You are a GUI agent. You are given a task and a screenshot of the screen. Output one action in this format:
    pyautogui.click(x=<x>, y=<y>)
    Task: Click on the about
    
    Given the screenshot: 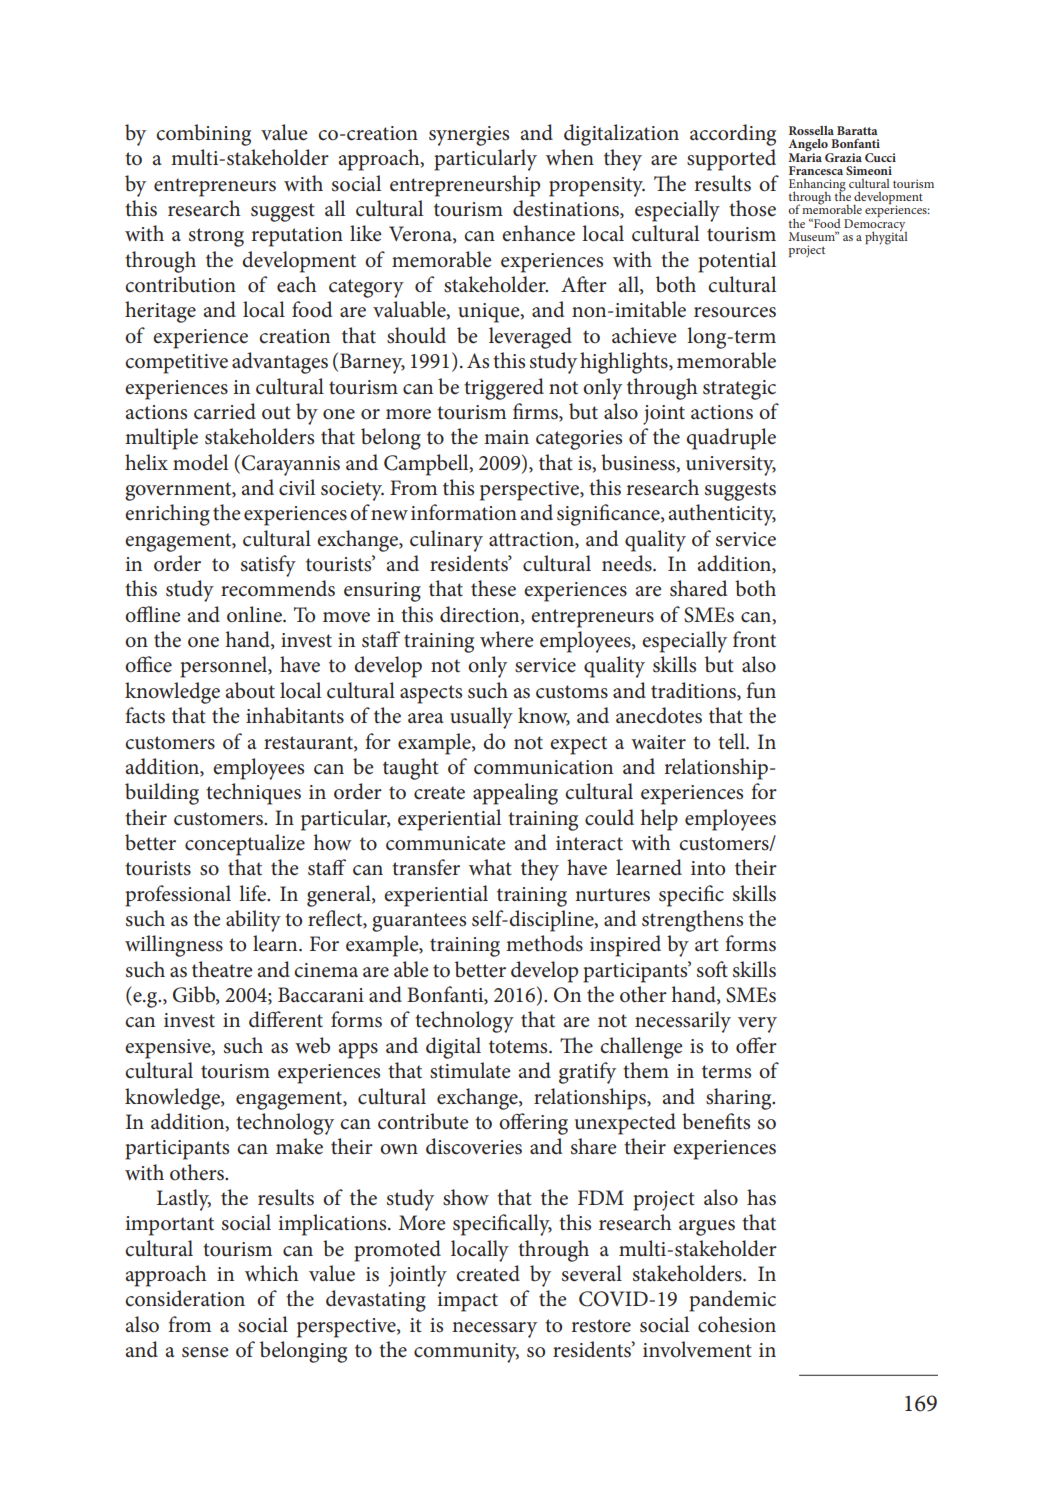 What is the action you would take?
    pyautogui.click(x=250, y=690)
